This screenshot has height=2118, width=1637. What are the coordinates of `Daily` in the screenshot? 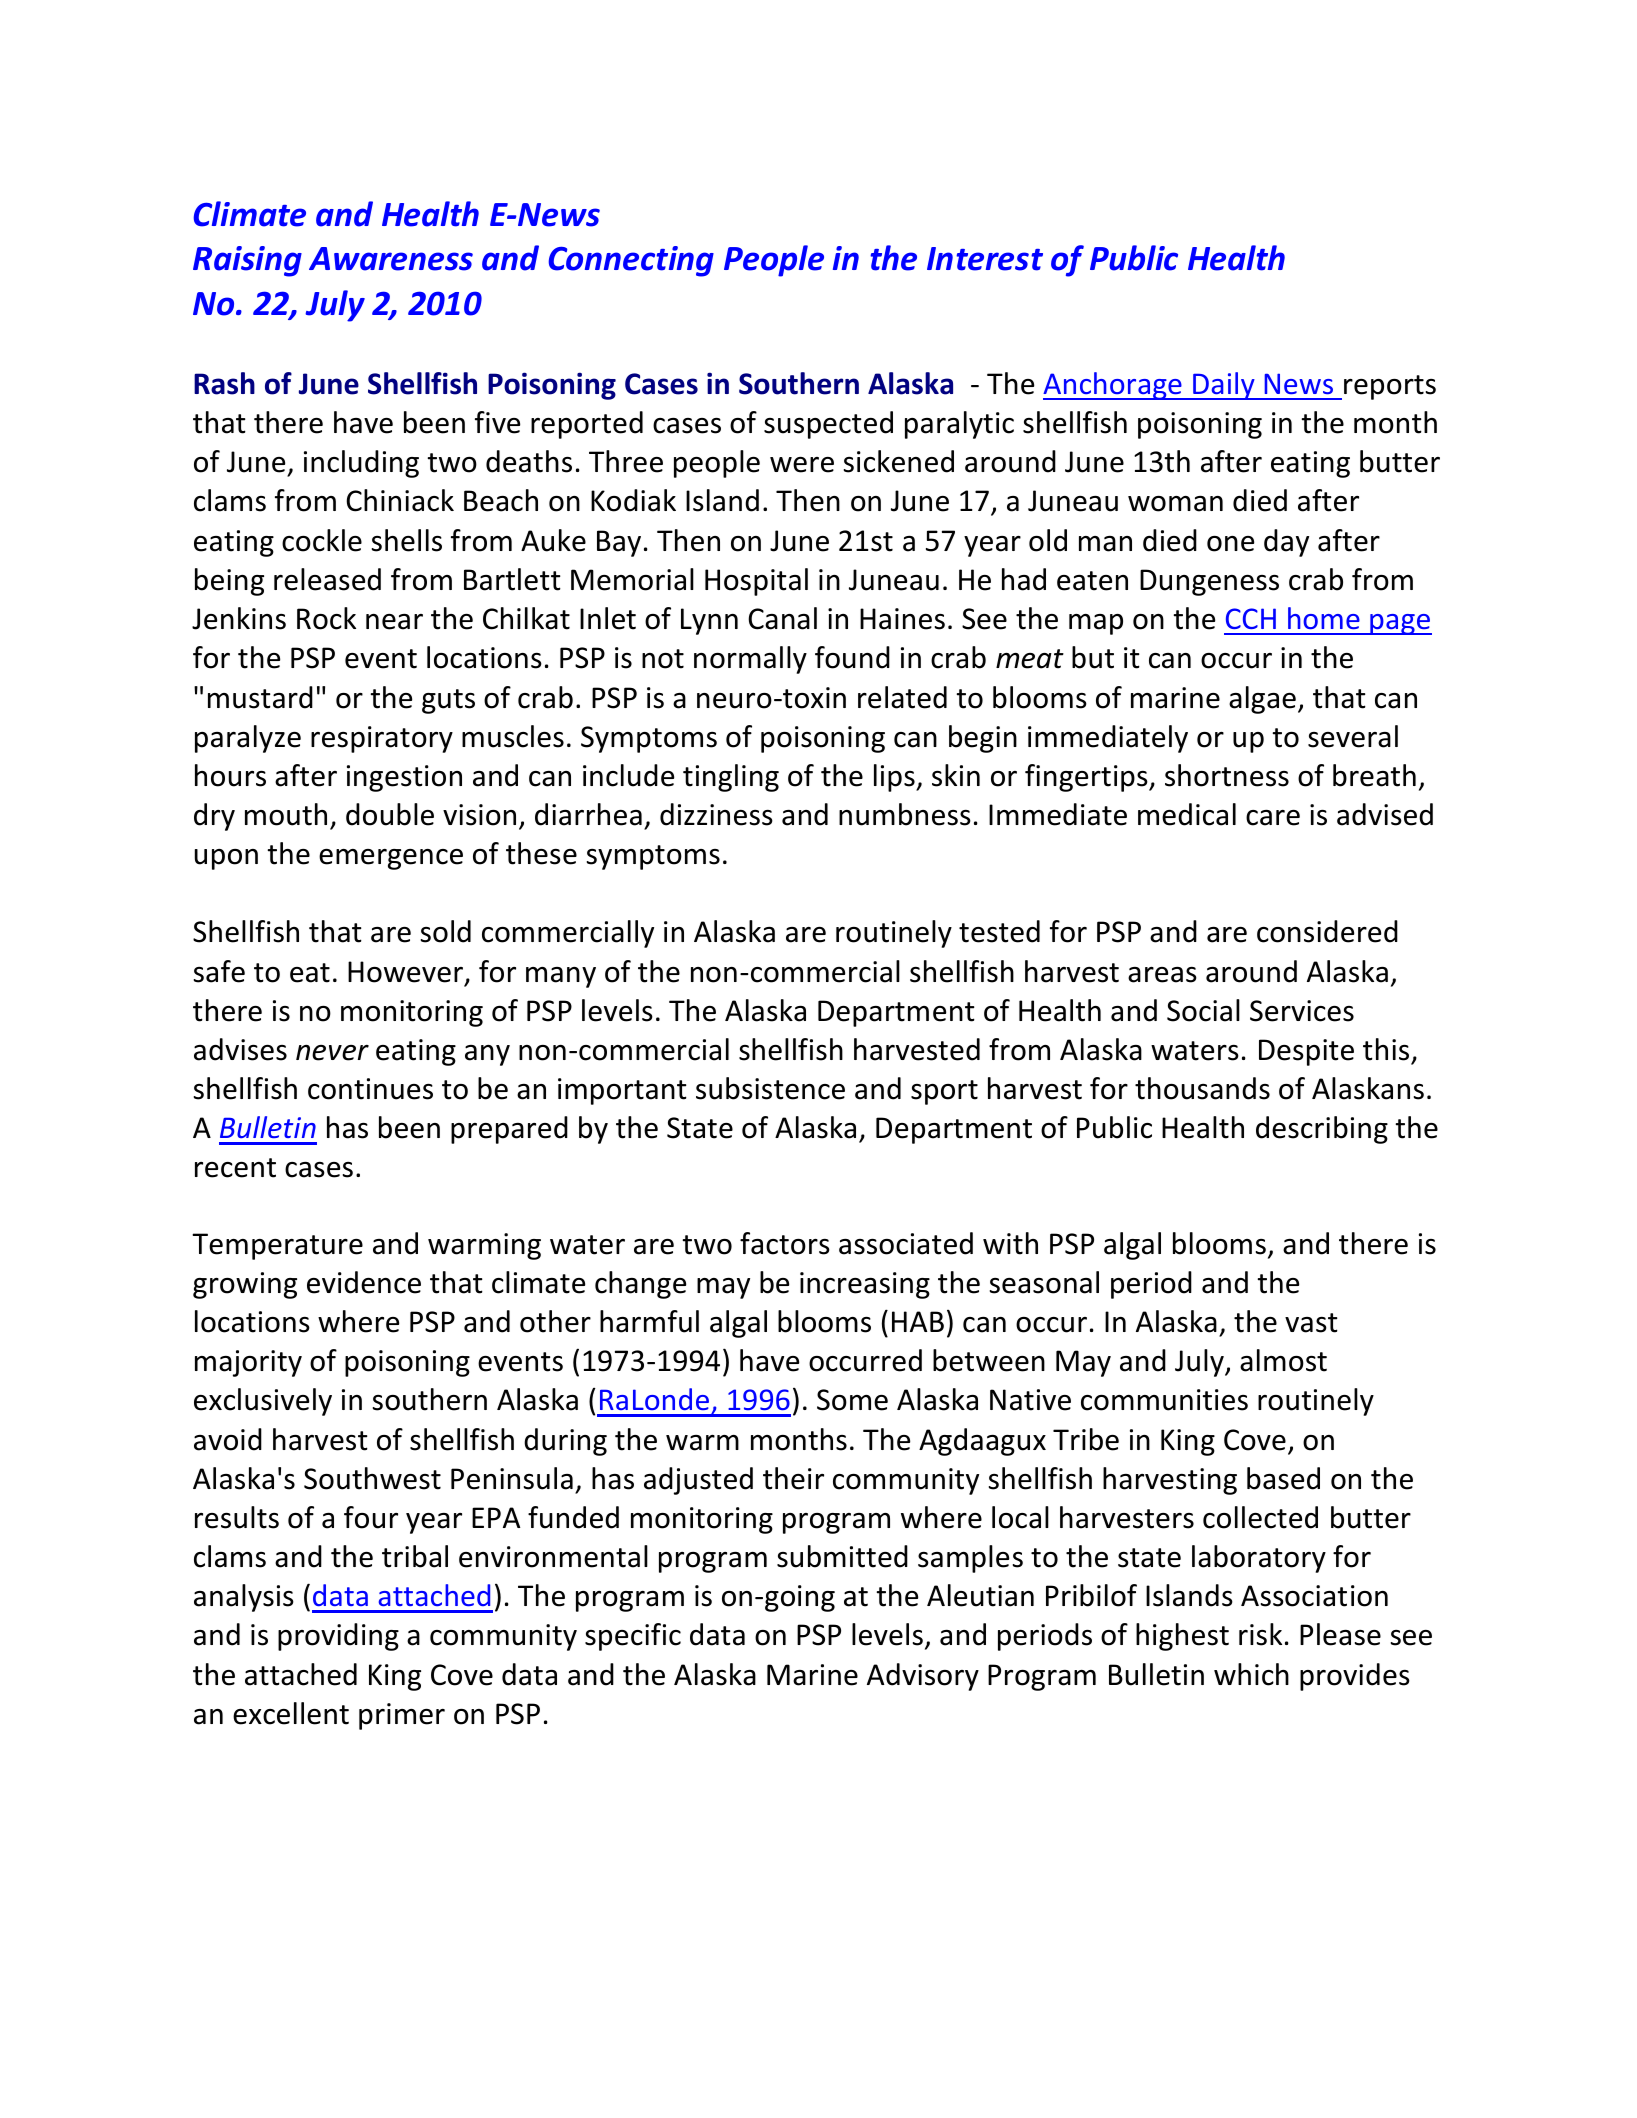 It's located at (1224, 386).
